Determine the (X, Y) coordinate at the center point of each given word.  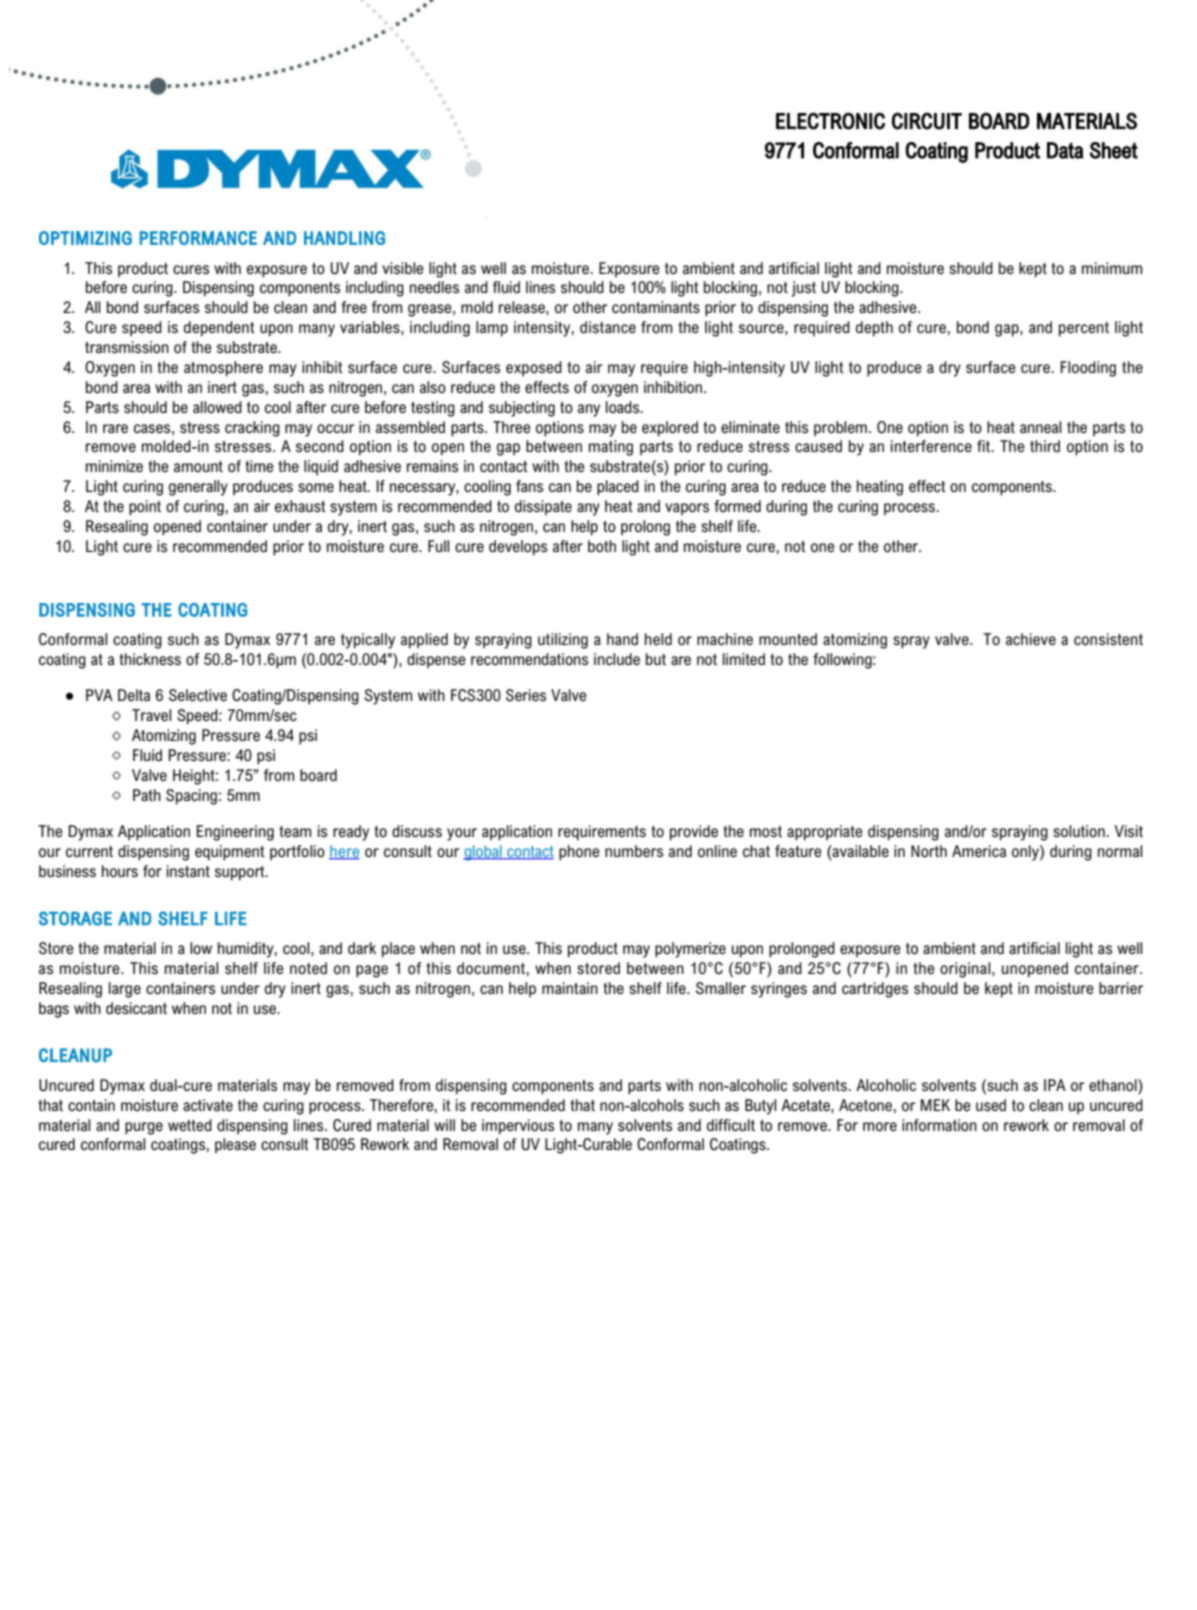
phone (579, 853)
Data (1065, 150)
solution (1080, 831)
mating (611, 448)
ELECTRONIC (830, 121)
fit (985, 446)
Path (147, 795)
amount (198, 466)
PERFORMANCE (198, 238)
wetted (190, 1125)
